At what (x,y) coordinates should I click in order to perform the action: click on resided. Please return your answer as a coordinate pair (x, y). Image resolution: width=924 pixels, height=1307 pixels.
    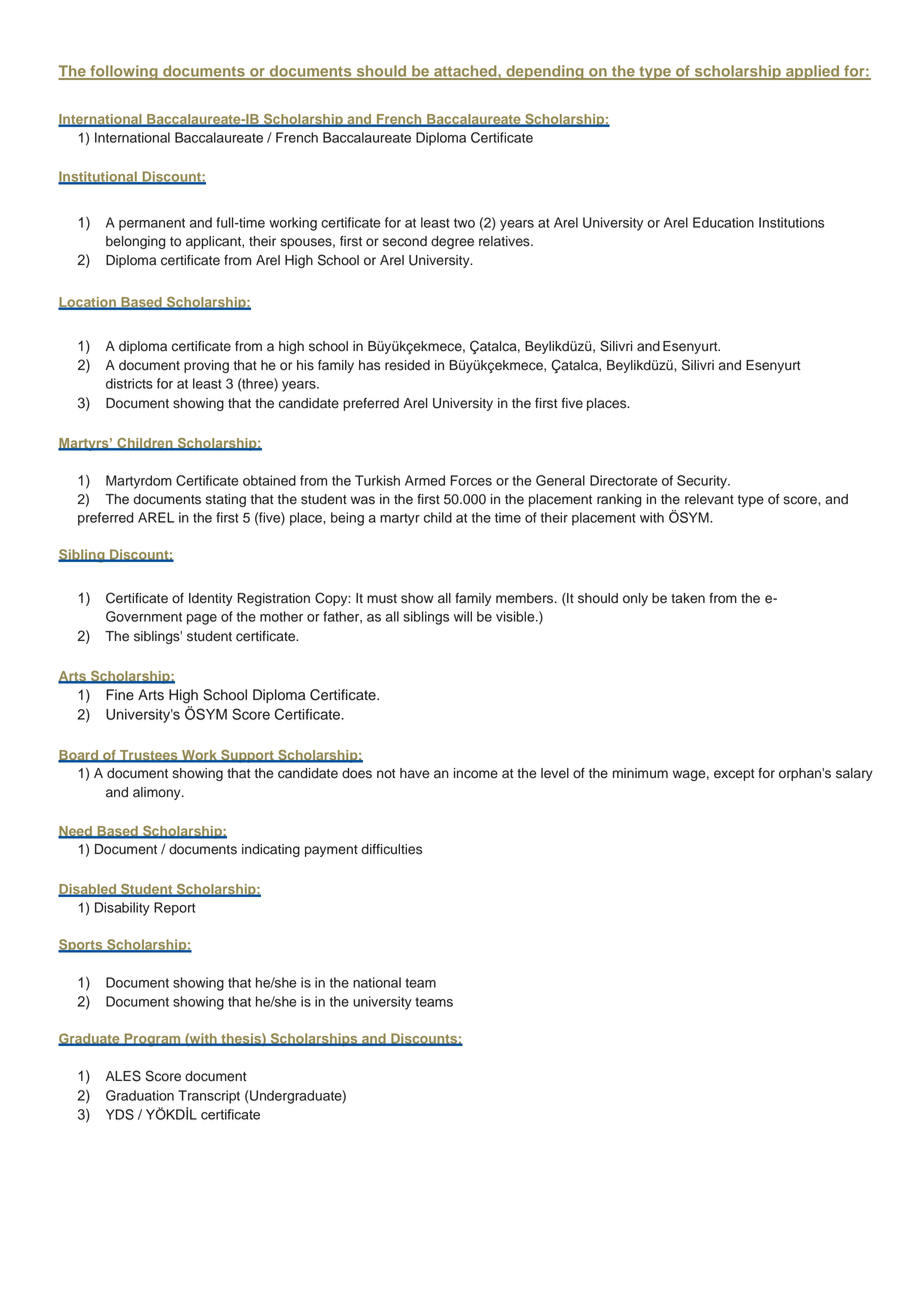
    Looking at the image, I should click on (407, 365).
